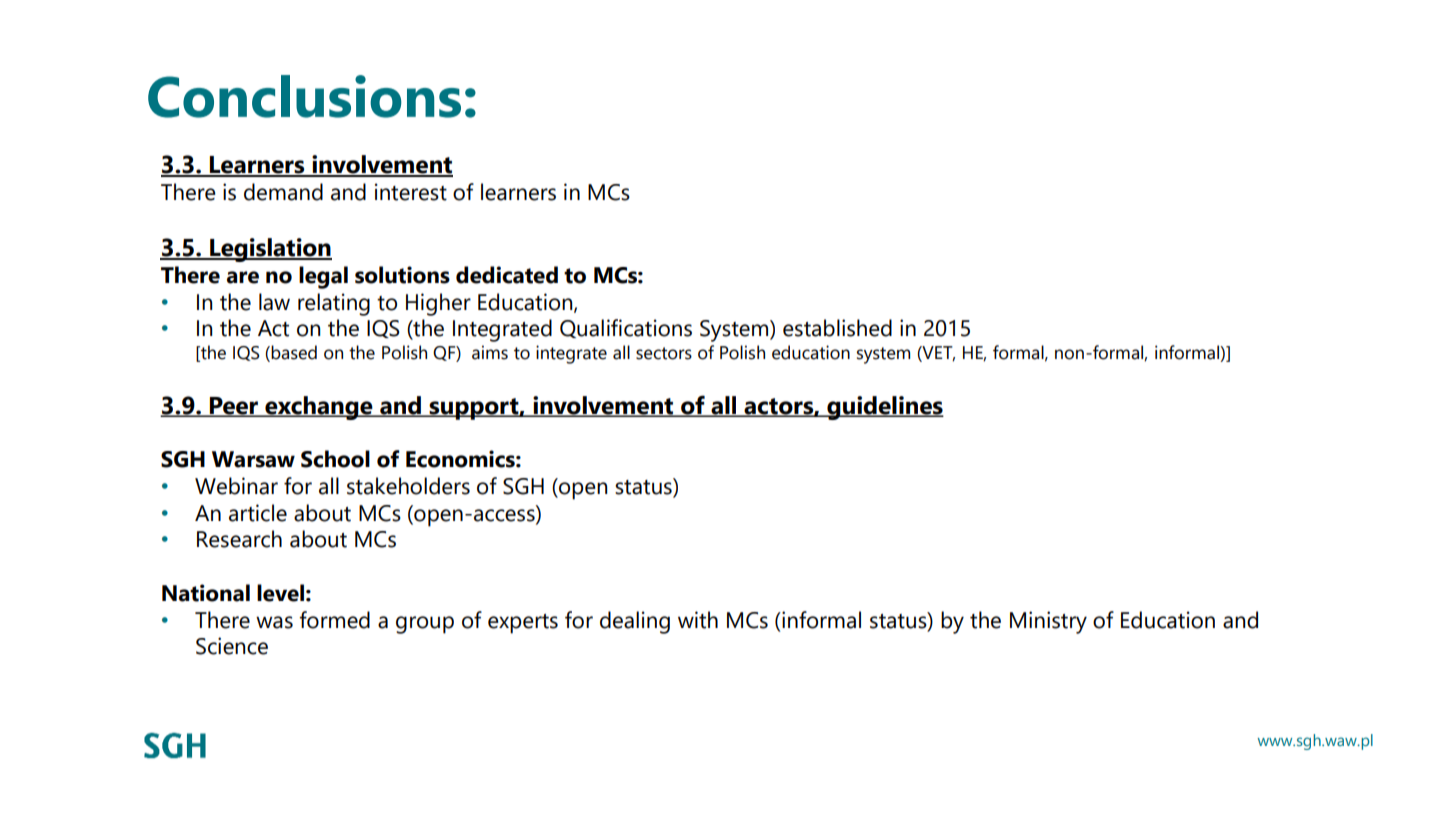  What do you see at coordinates (270, 250) in the screenshot?
I see `Legislation` at bounding box center [270, 250].
